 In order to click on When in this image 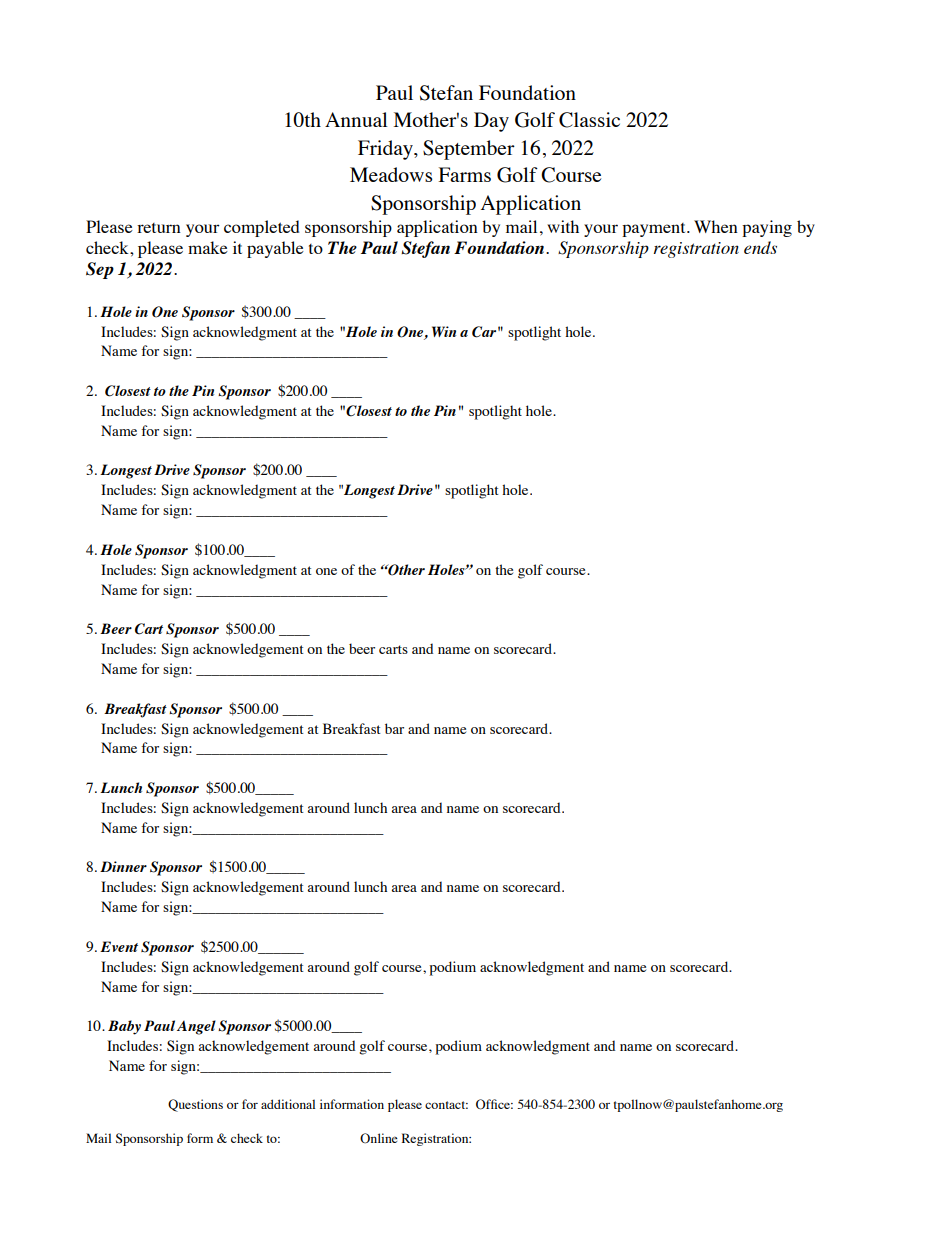, I will do `click(716, 226)`.
